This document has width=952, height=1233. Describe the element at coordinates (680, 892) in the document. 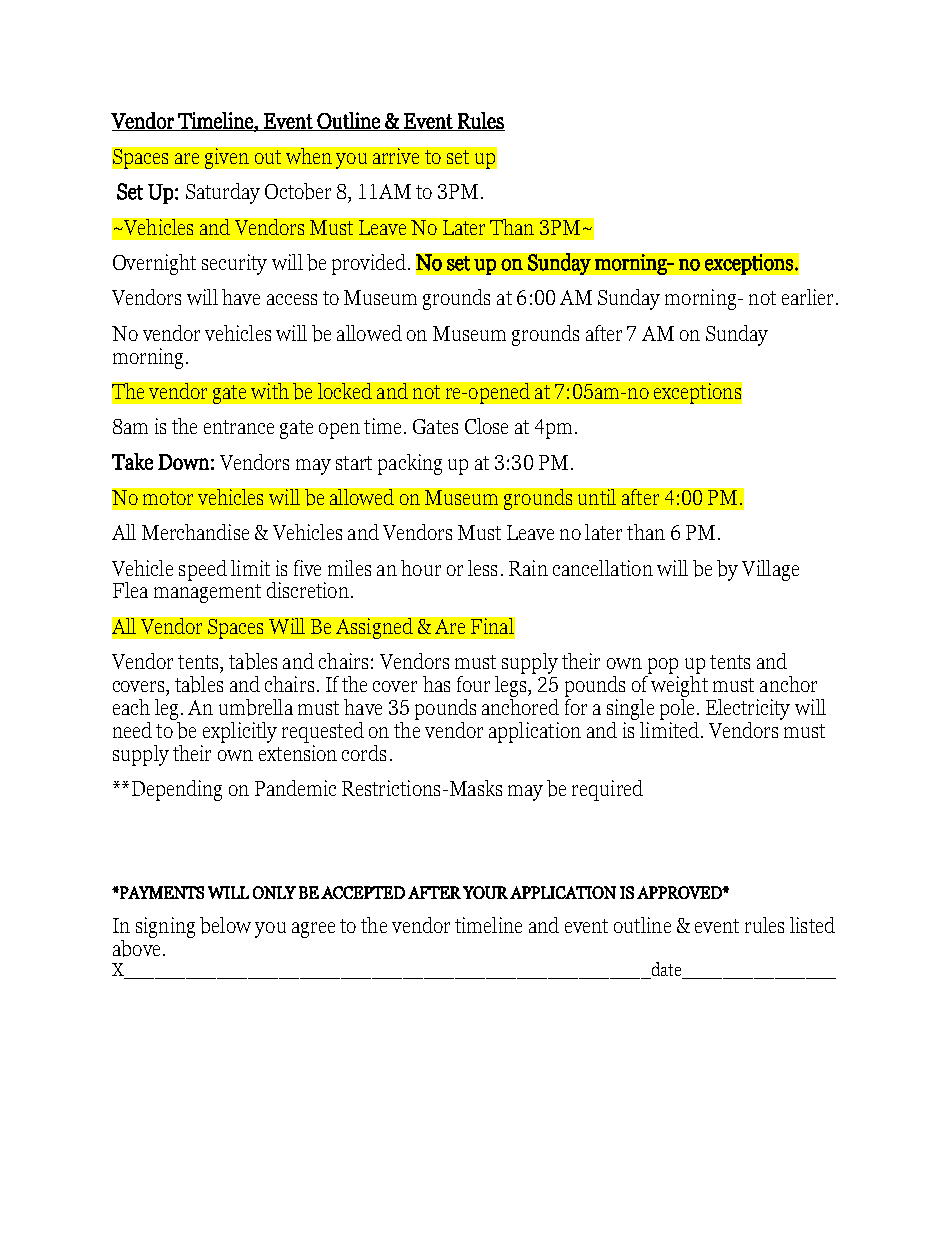

I see `APPROVED` at that location.
